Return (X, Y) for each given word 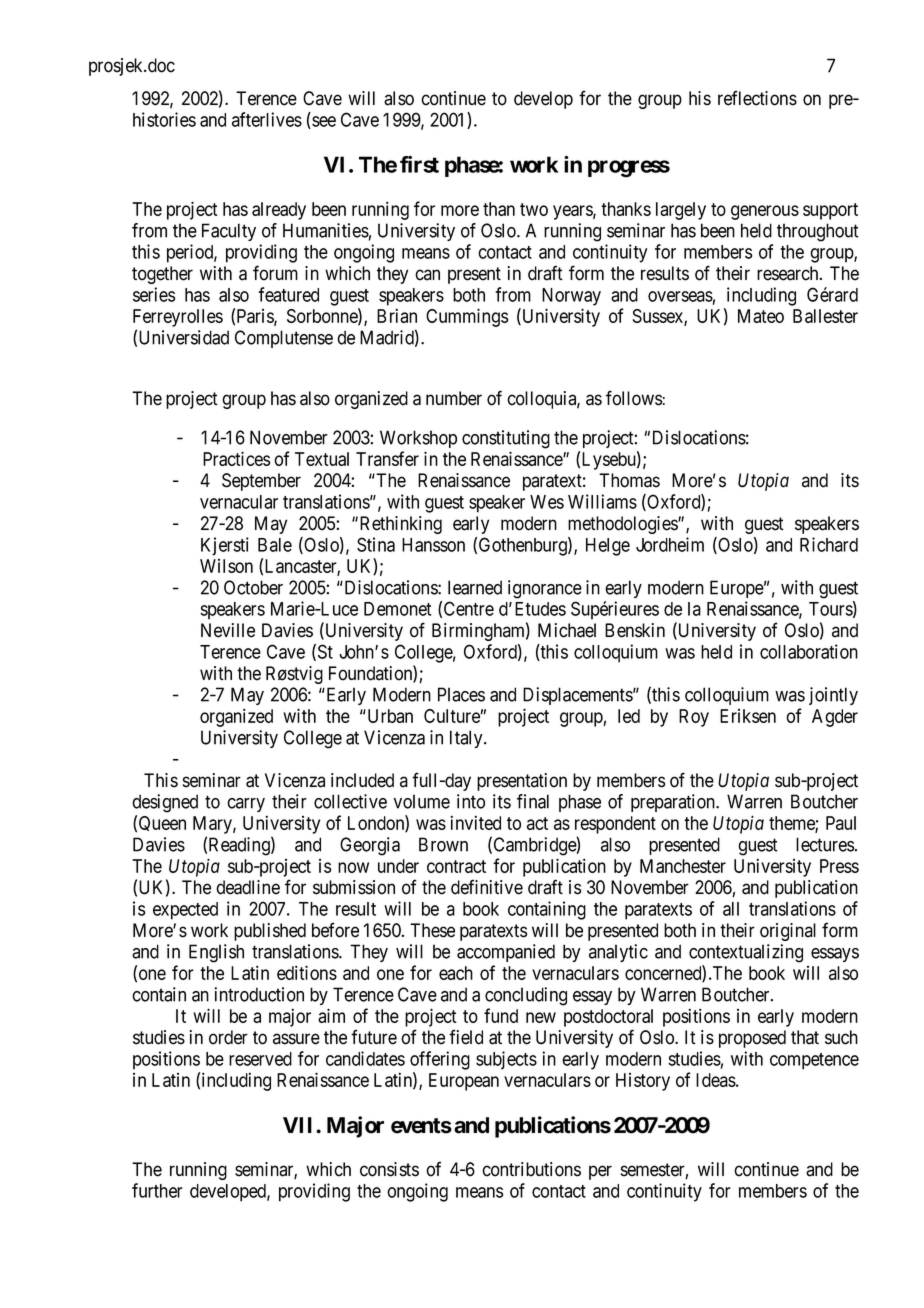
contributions (531, 1169)
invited (475, 822)
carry (246, 805)
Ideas (716, 1080)
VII (300, 1125)
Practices (236, 458)
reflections (757, 98)
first (419, 164)
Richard (829, 544)
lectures (825, 844)
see (323, 122)
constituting (506, 439)
